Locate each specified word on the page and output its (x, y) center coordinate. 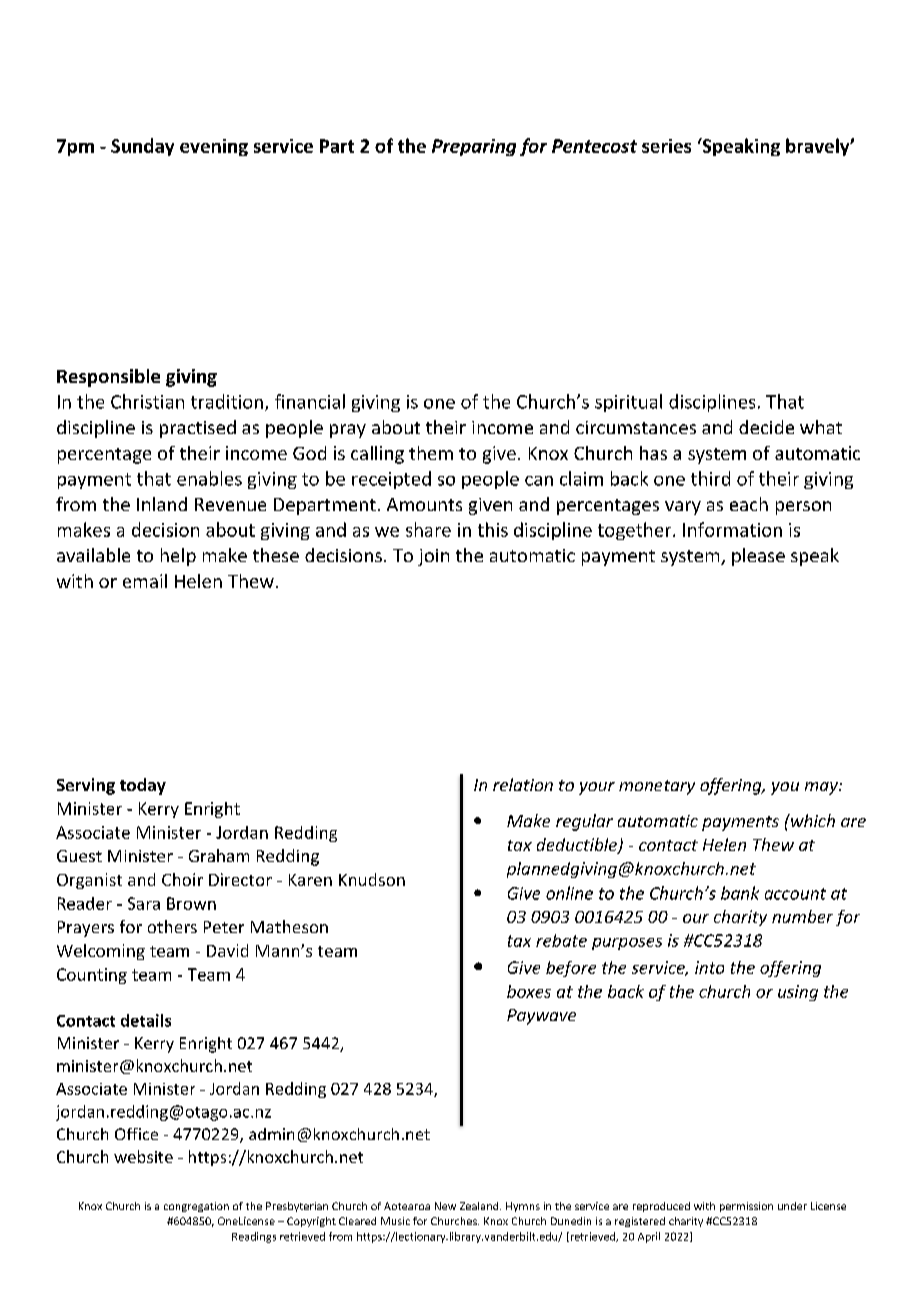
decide (766, 427)
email (145, 581)
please (758, 557)
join (433, 557)
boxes (529, 991)
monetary (657, 787)
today (143, 786)
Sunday (142, 147)
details (146, 1020)
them (431, 453)
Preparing (474, 147)
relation (523, 784)
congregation (196, 1207)
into (709, 967)
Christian (147, 401)
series (666, 146)
